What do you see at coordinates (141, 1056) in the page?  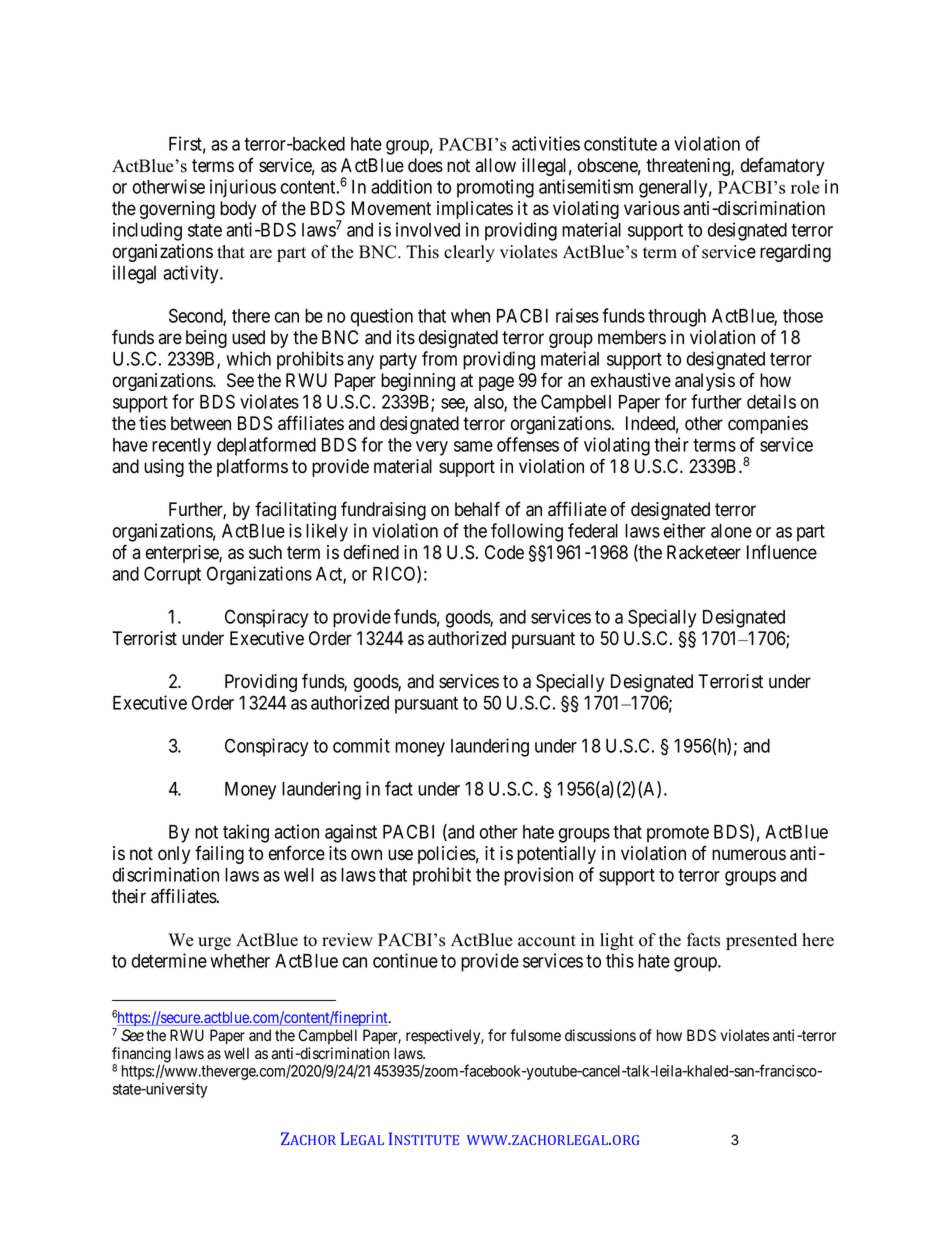 I see `financing` at bounding box center [141, 1056].
